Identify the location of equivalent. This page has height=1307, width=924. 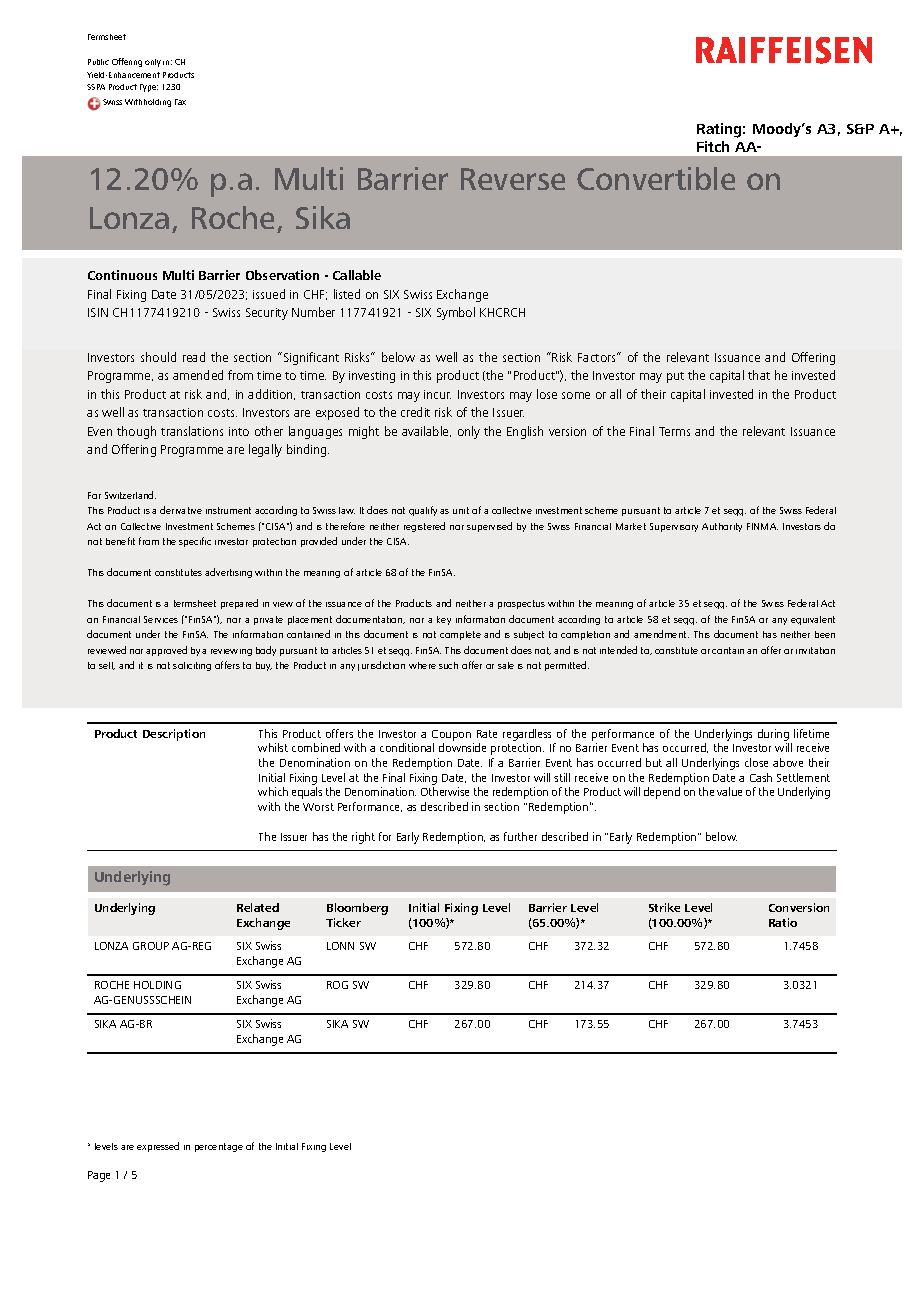
(813, 620).
